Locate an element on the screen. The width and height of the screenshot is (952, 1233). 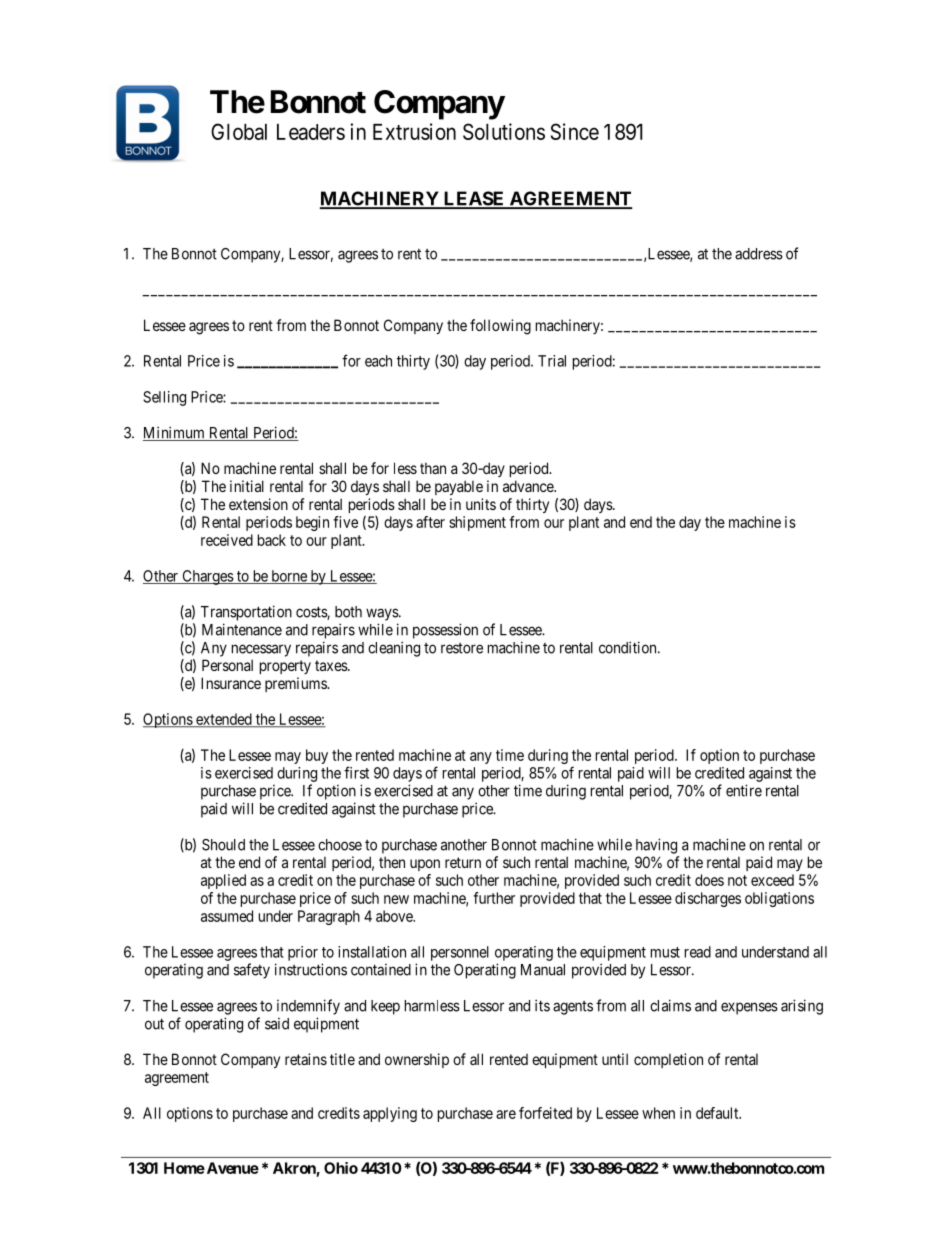
address is located at coordinates (759, 254).
